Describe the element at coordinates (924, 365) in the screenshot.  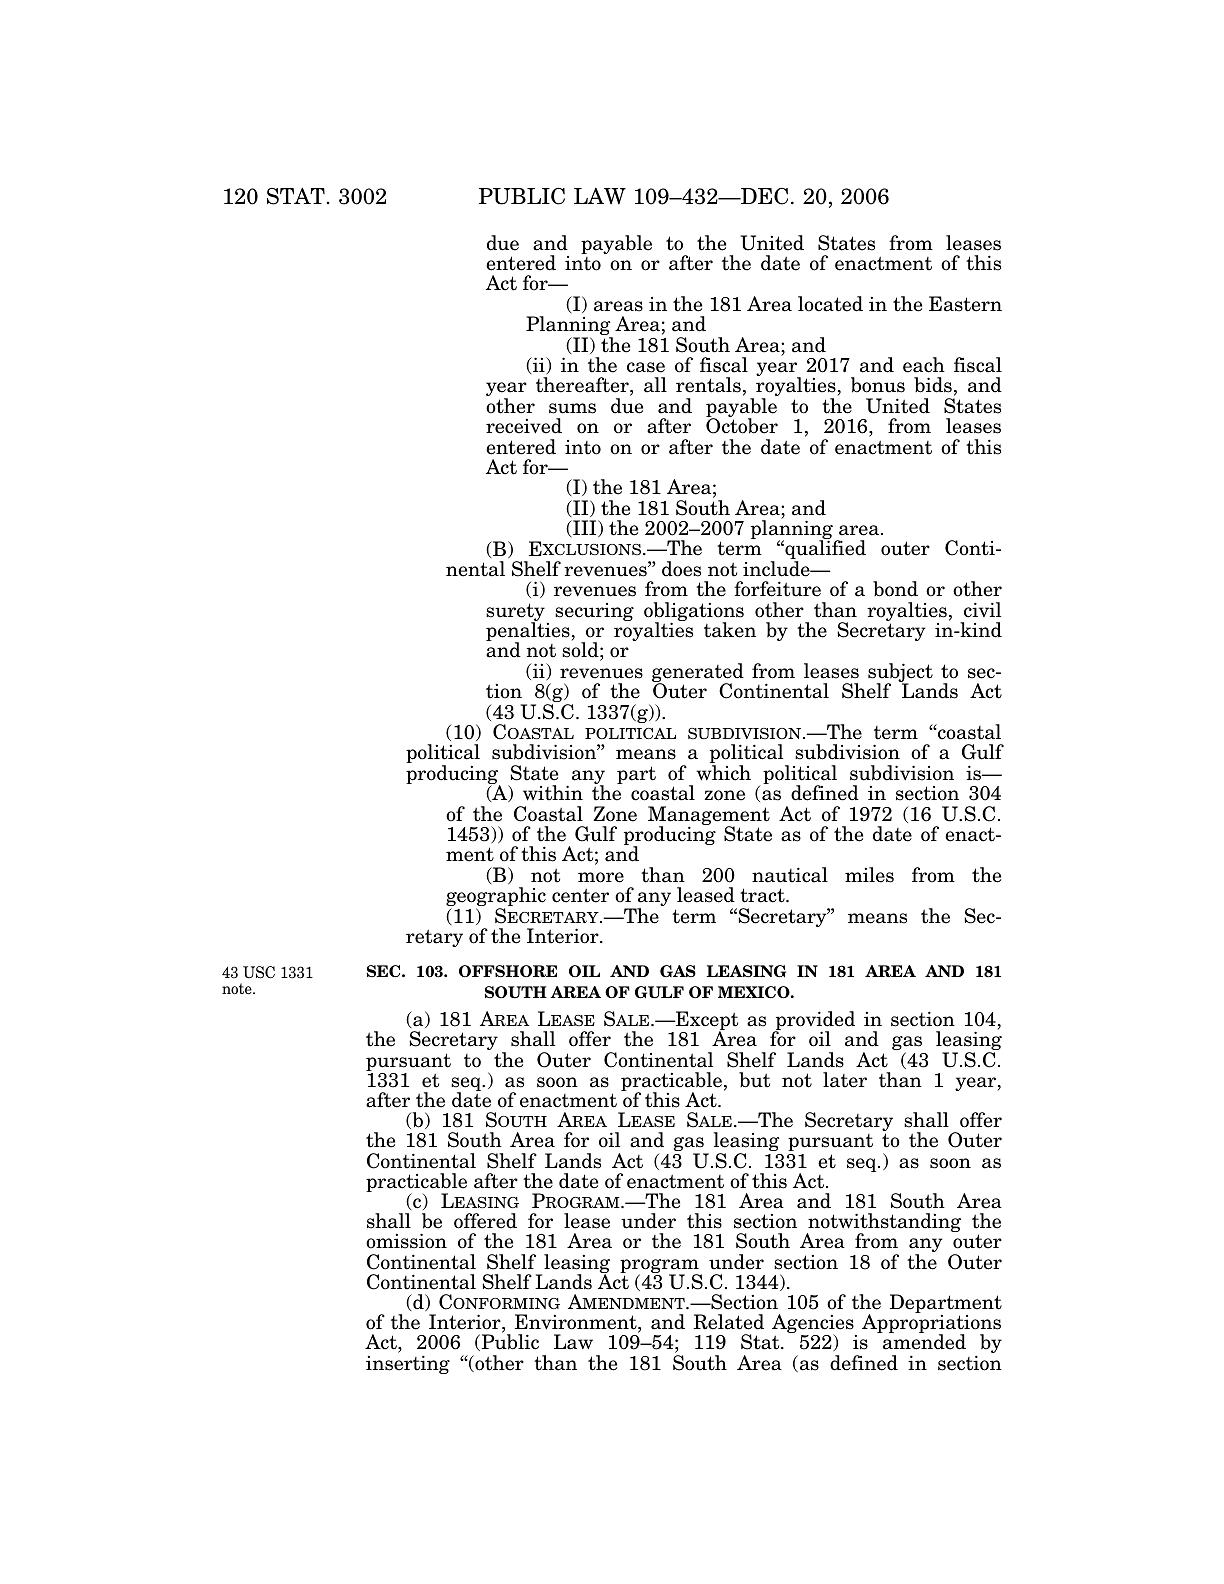
I see `each` at that location.
